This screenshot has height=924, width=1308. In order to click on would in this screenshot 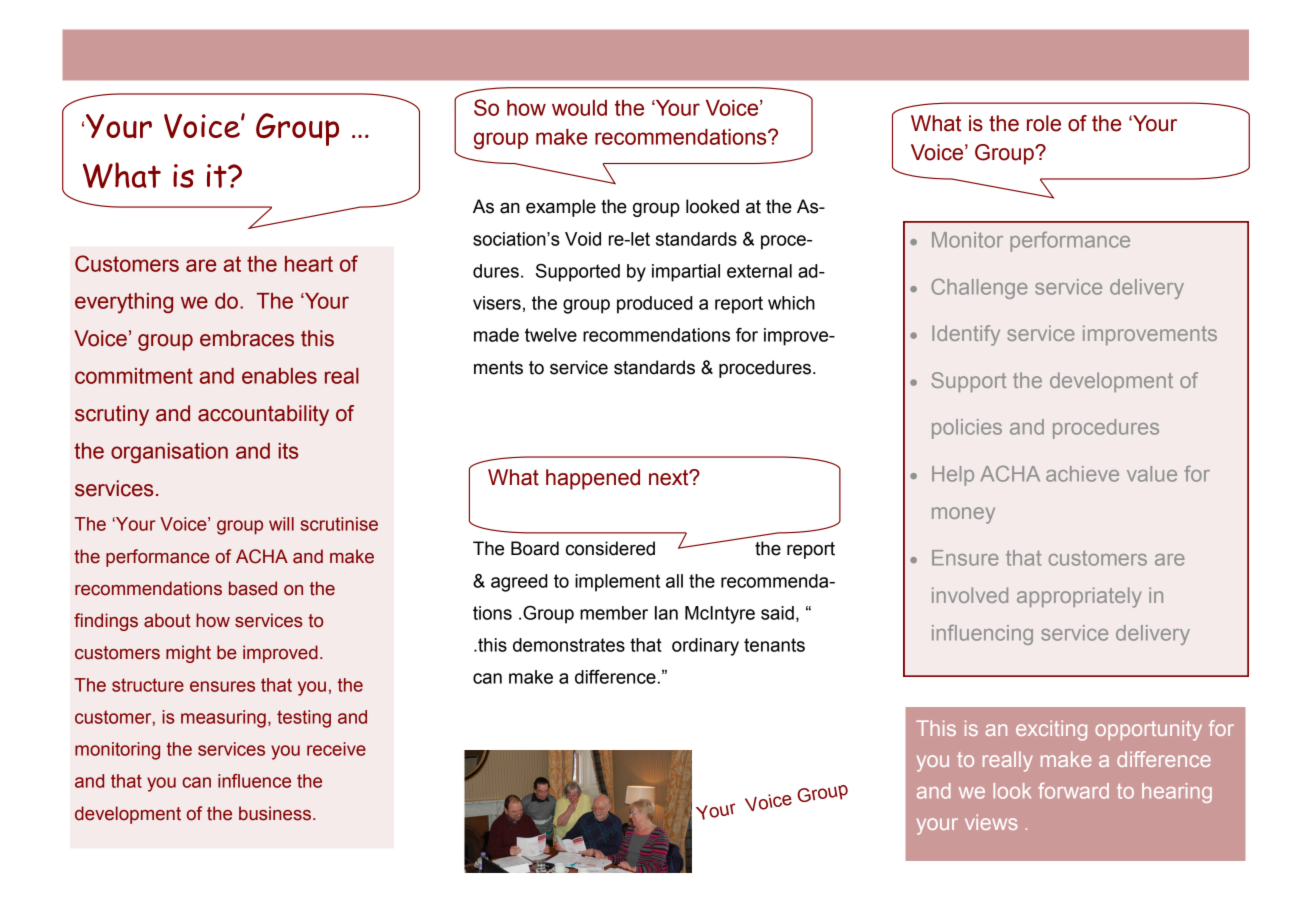, I will do `click(579, 108)`.
